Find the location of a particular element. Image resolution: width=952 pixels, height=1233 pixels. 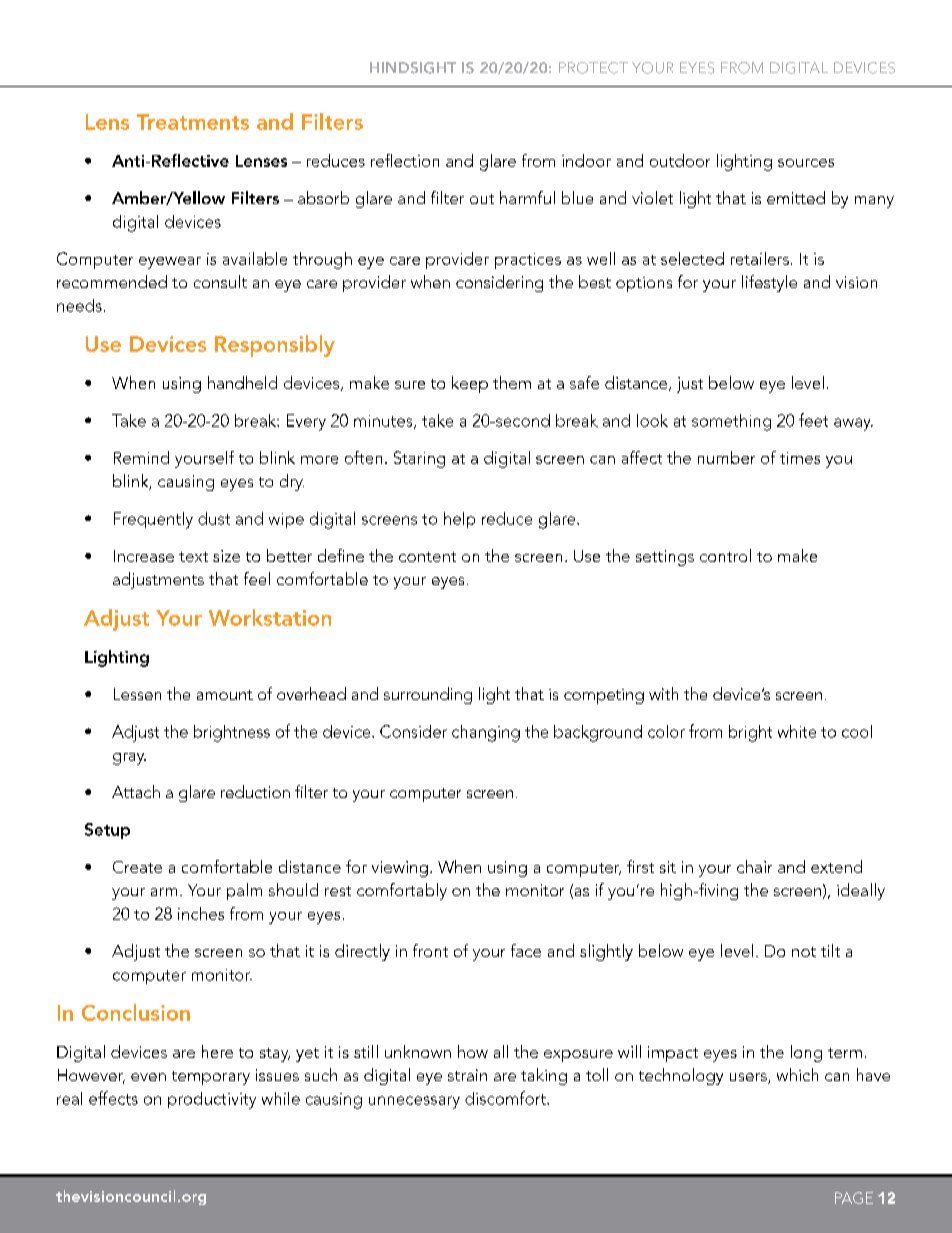

sources is located at coordinates (806, 163).
